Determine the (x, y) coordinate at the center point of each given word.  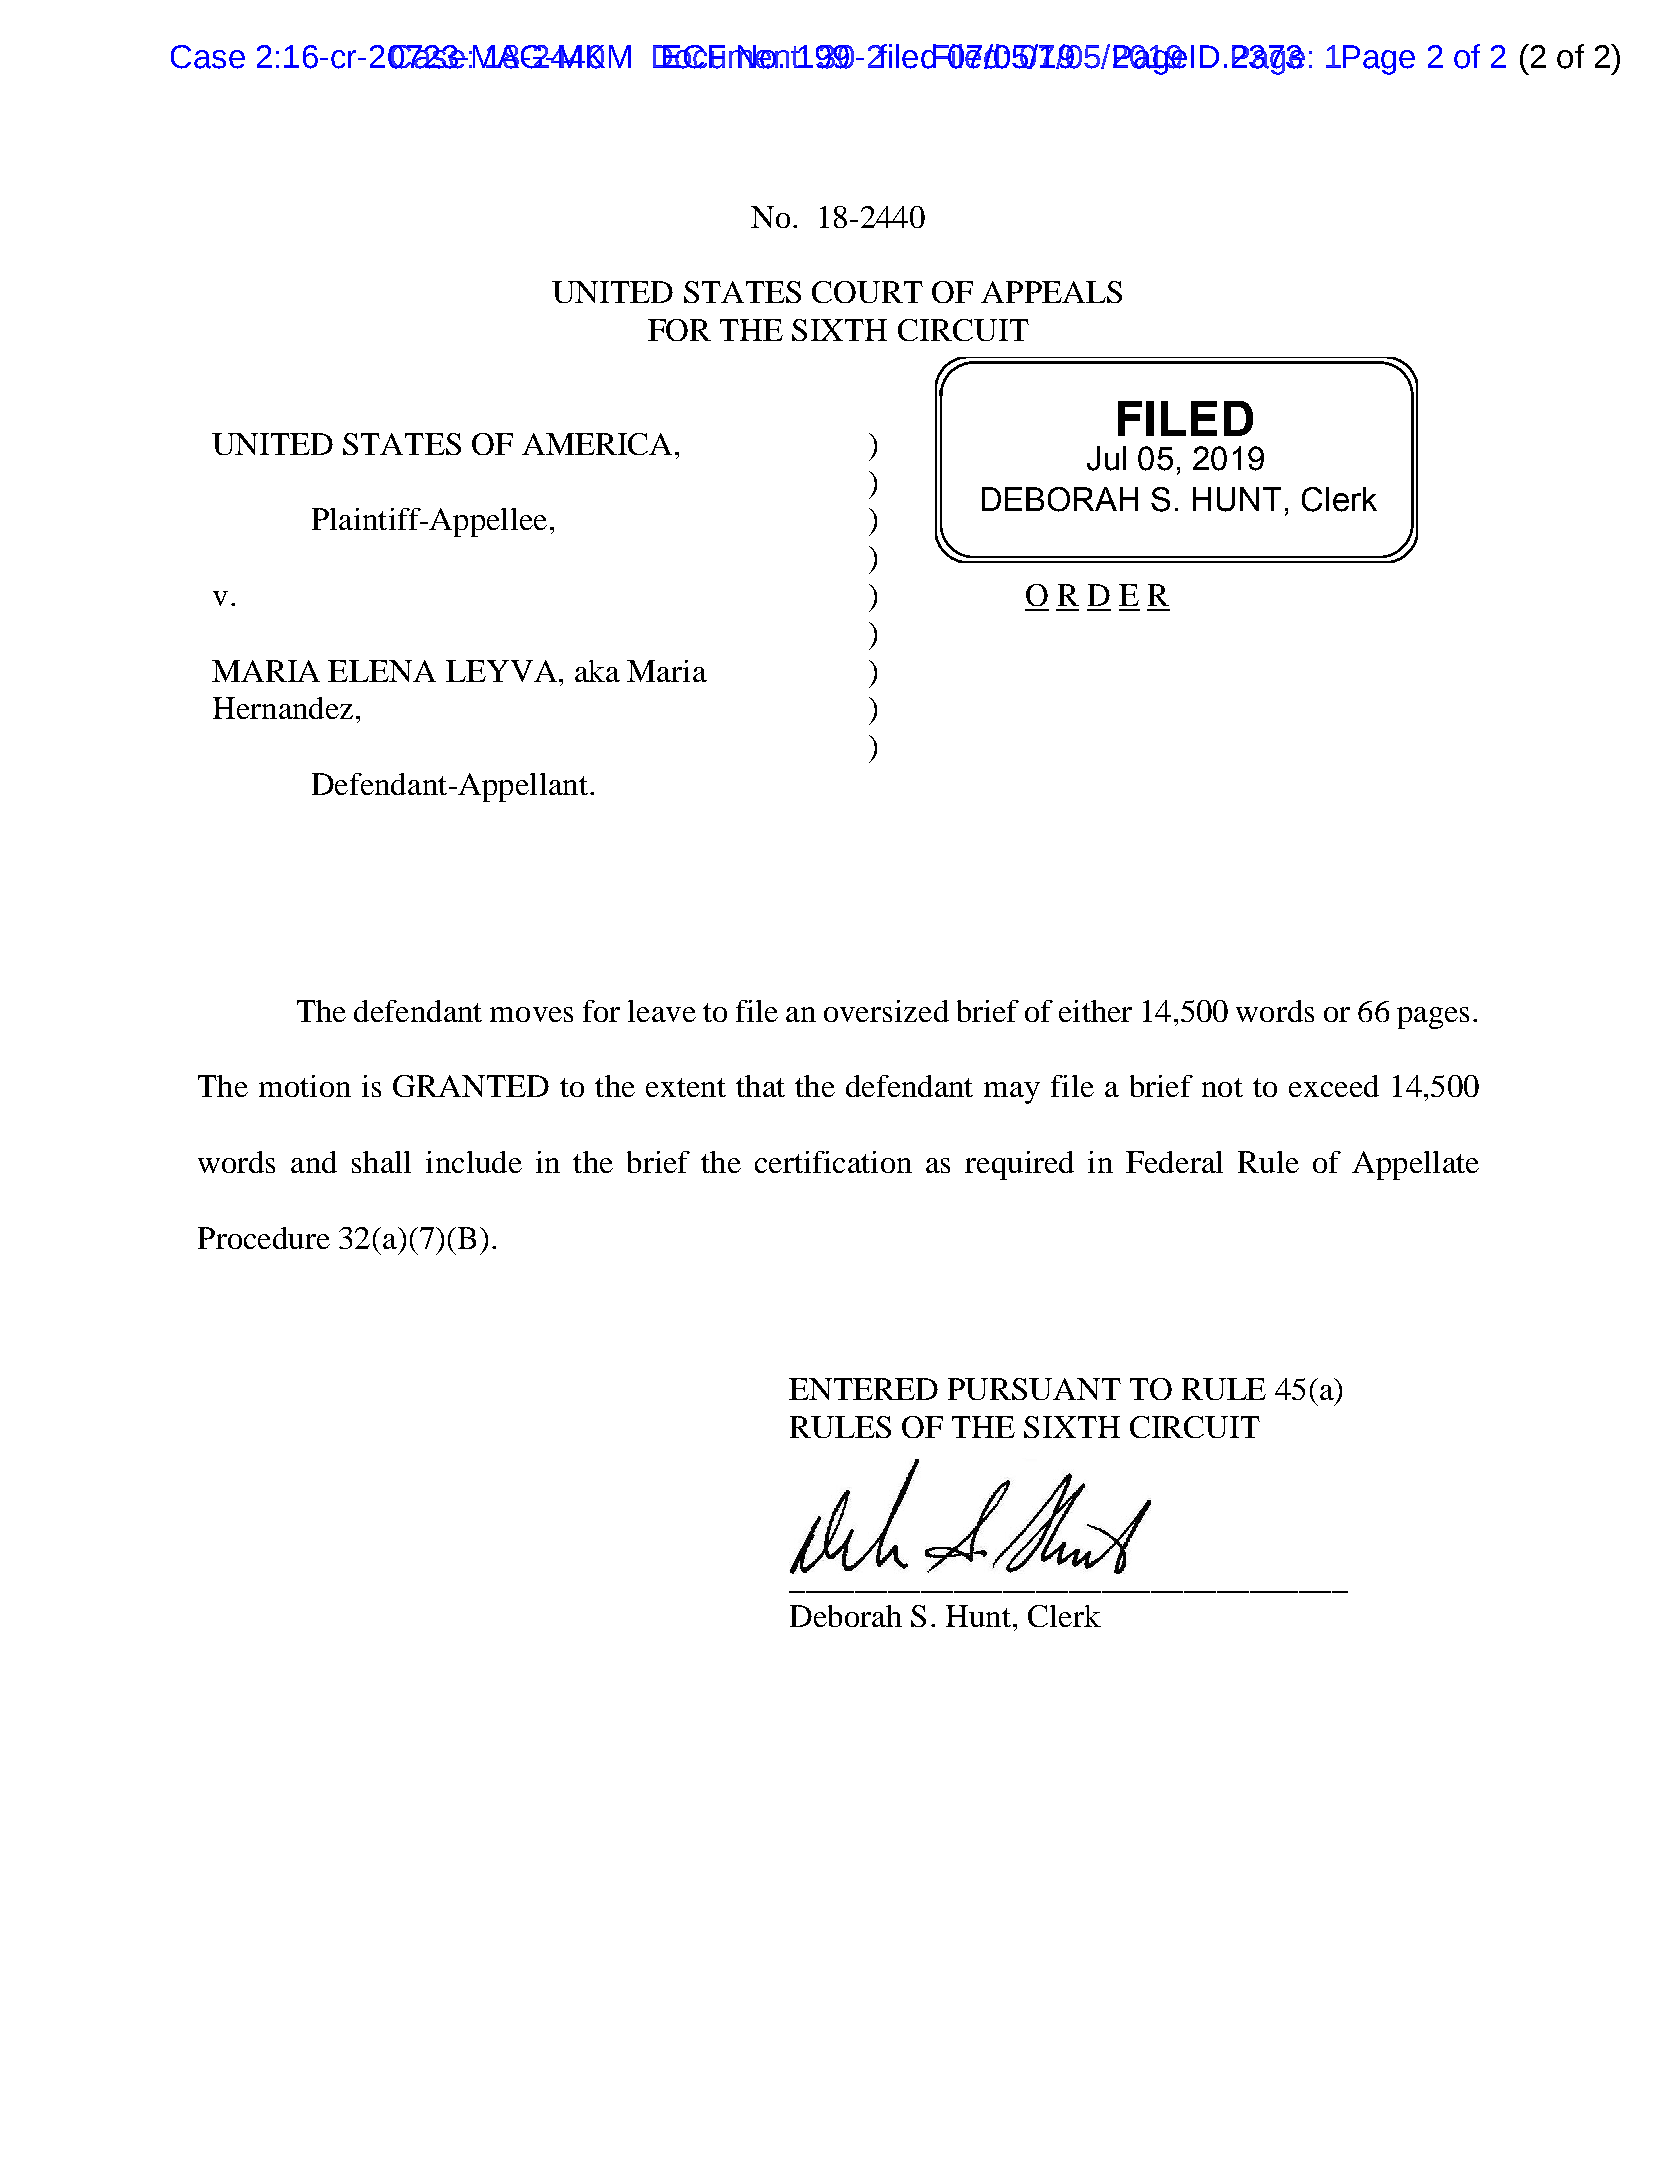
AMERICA (597, 444)
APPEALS (1051, 292)
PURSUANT (1034, 1389)
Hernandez (283, 708)
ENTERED (863, 1389)
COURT (867, 292)
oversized (886, 1011)
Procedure (264, 1238)
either (1095, 1011)
